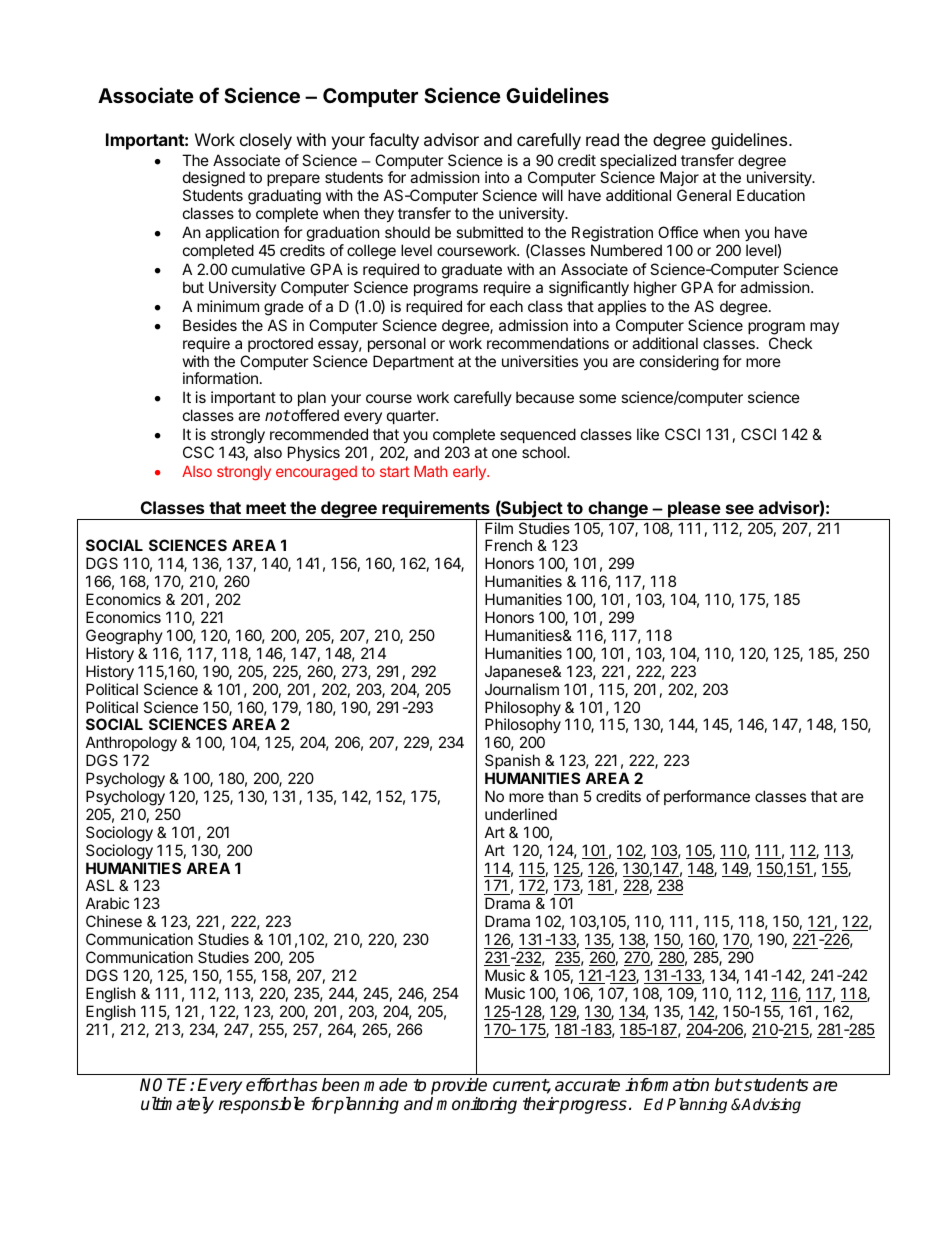 The height and width of the page is (1233, 952). What do you see at coordinates (740, 509) in the page?
I see `see` at bounding box center [740, 509].
